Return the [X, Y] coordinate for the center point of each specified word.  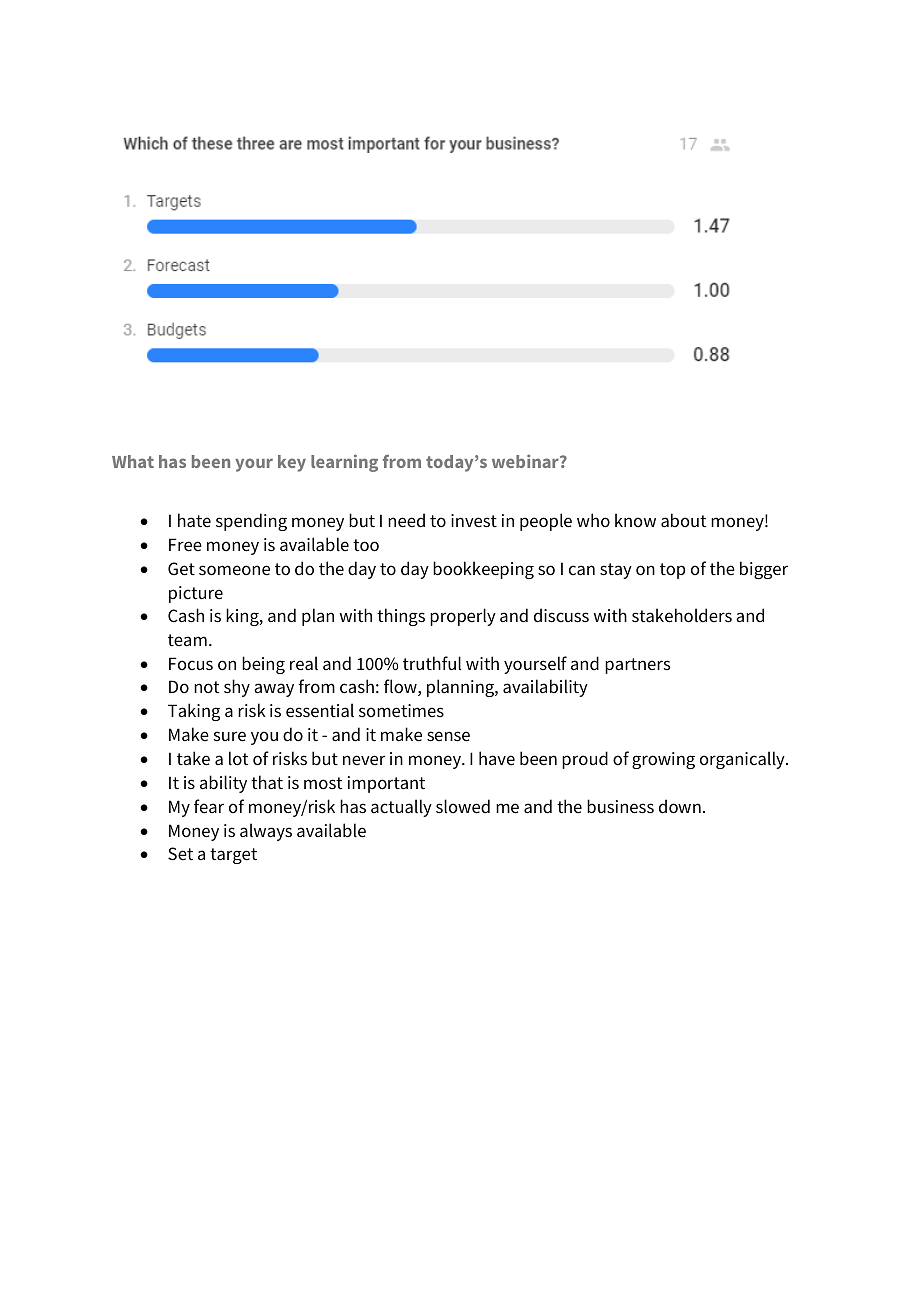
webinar [526, 461]
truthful [432, 663]
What [133, 461]
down [680, 806]
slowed [463, 806]
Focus [191, 664]
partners [637, 666]
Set [180, 854]
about [683, 520]
